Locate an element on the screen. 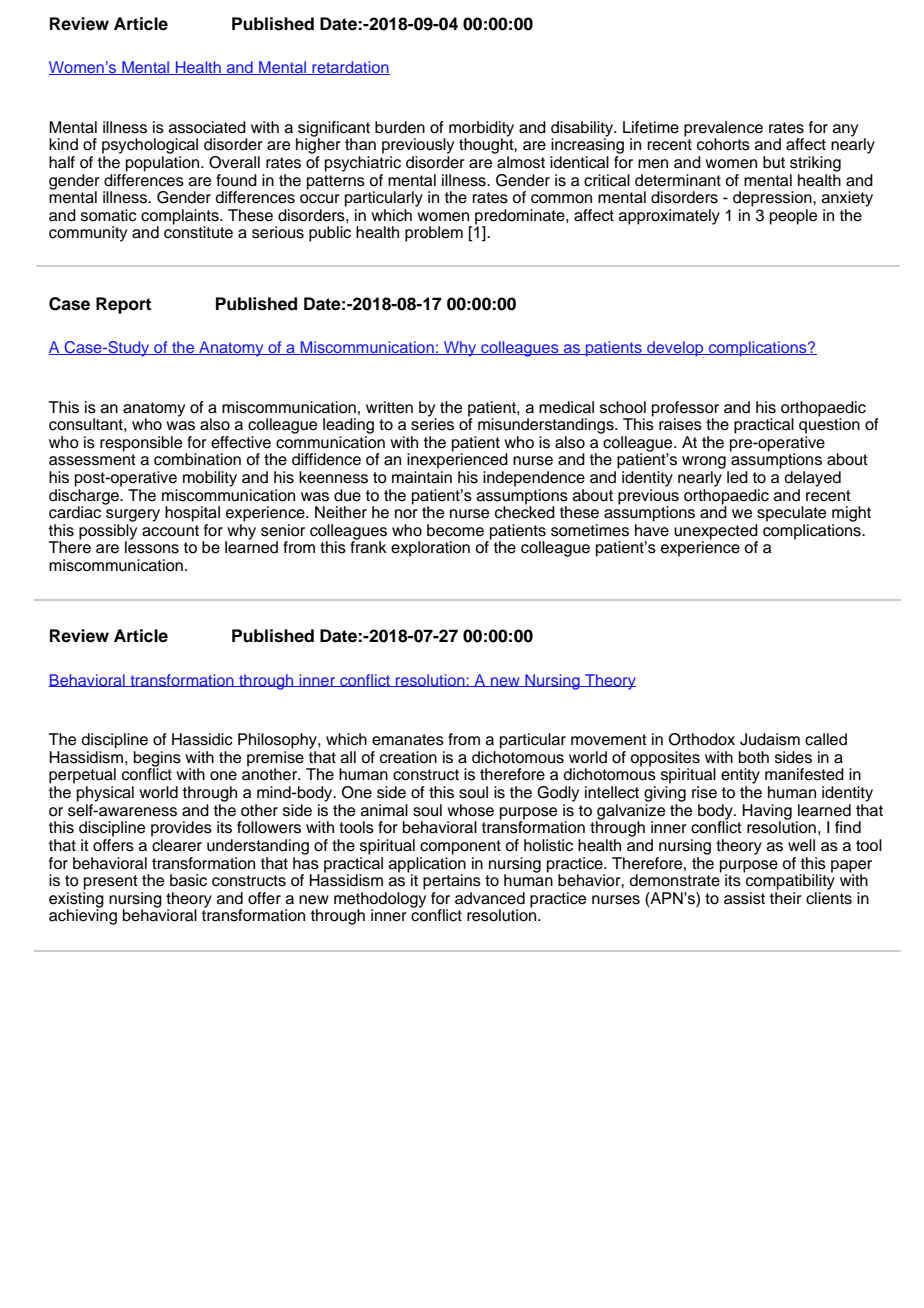  assist is located at coordinates (744, 898).
